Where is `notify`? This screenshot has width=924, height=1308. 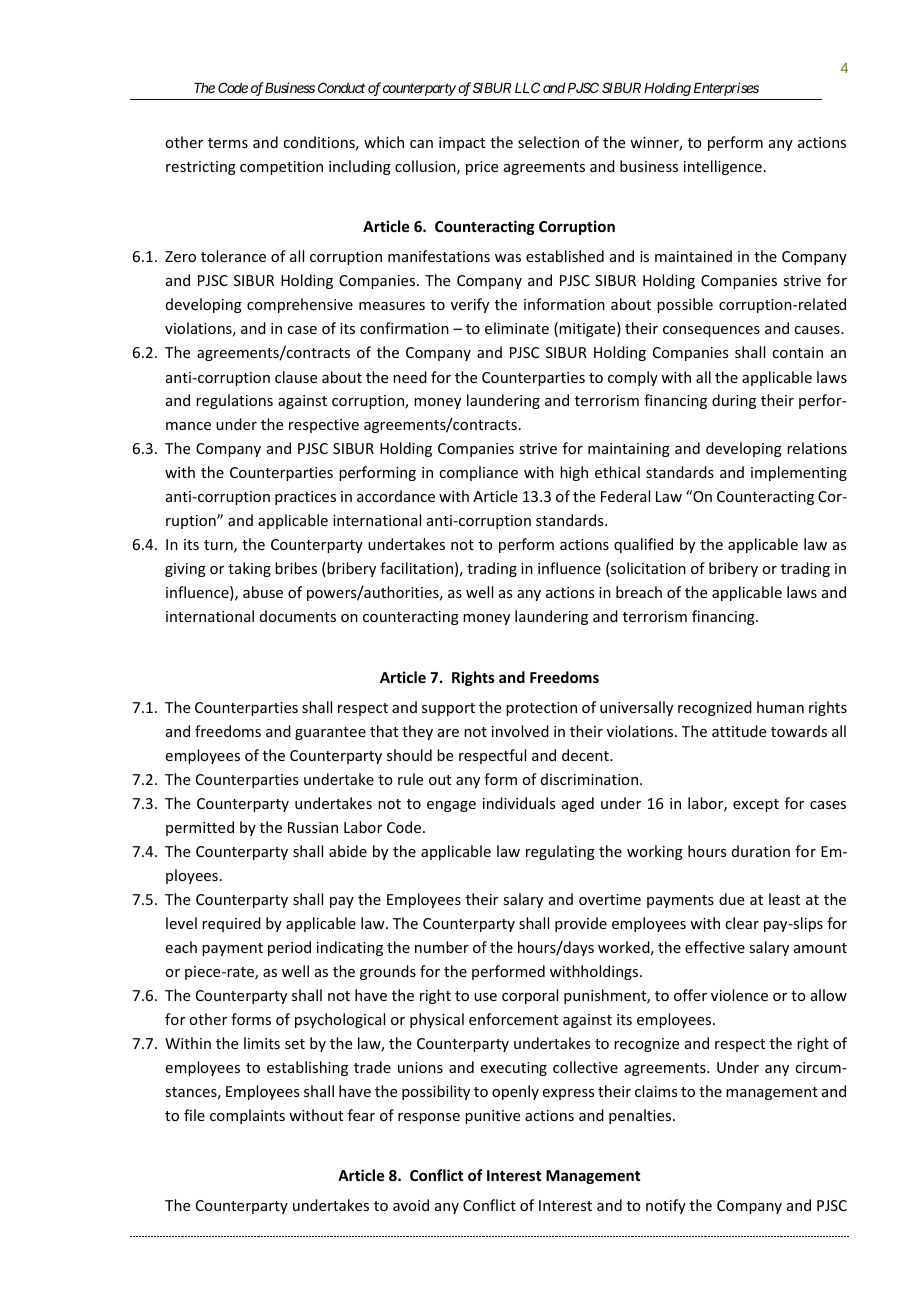 notify is located at coordinates (666, 1206).
